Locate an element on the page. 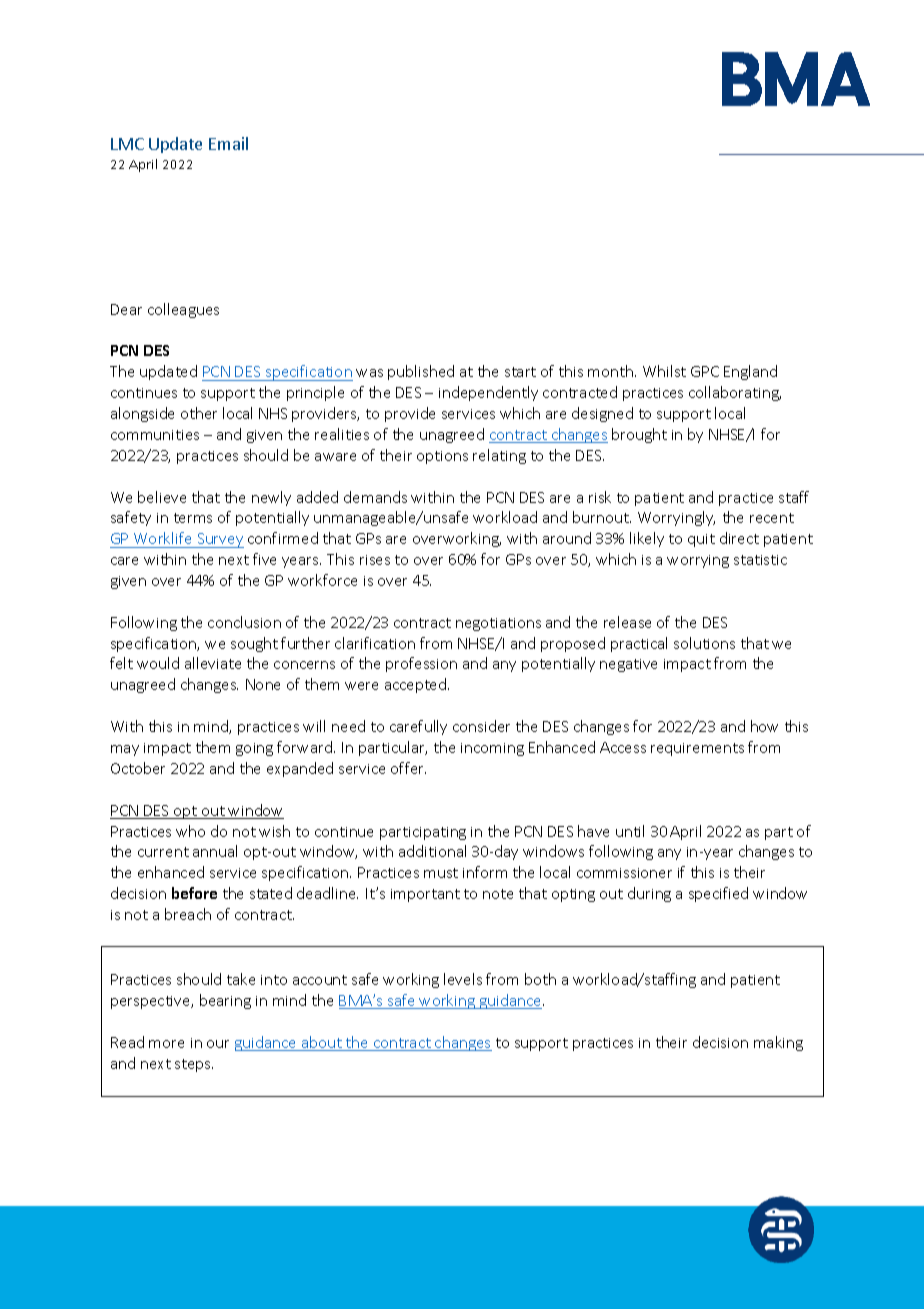 This page has height=1309, width=924. options is located at coordinates (442, 457).
